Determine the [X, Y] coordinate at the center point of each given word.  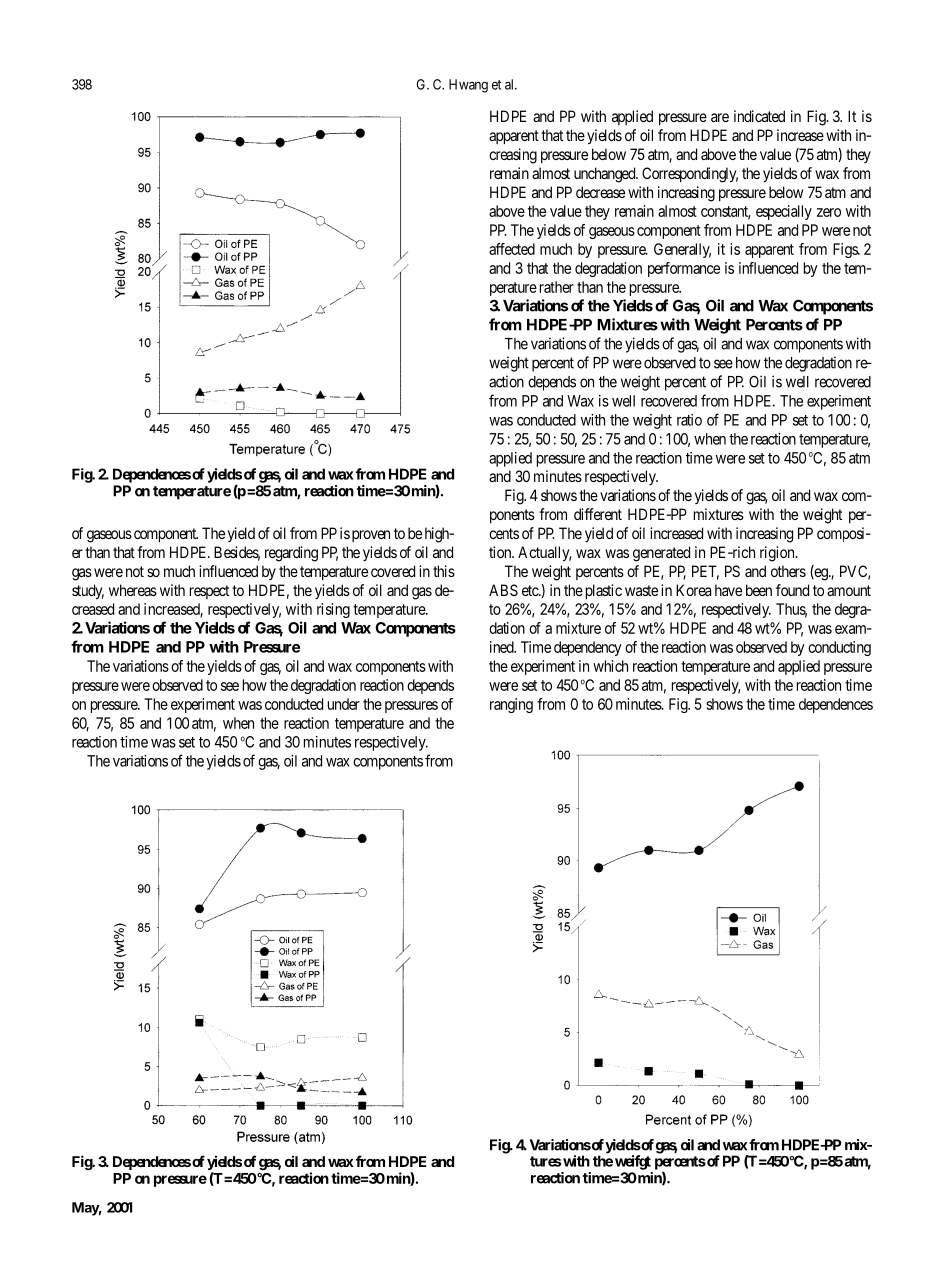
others [788, 571]
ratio [689, 420]
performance [684, 269]
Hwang [468, 86]
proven [371, 536]
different [598, 514]
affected [512, 249]
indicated [759, 116]
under [344, 704]
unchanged [606, 175]
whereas [133, 590]
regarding [291, 554]
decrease [600, 192]
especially [784, 212]
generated [661, 554]
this [444, 571]
